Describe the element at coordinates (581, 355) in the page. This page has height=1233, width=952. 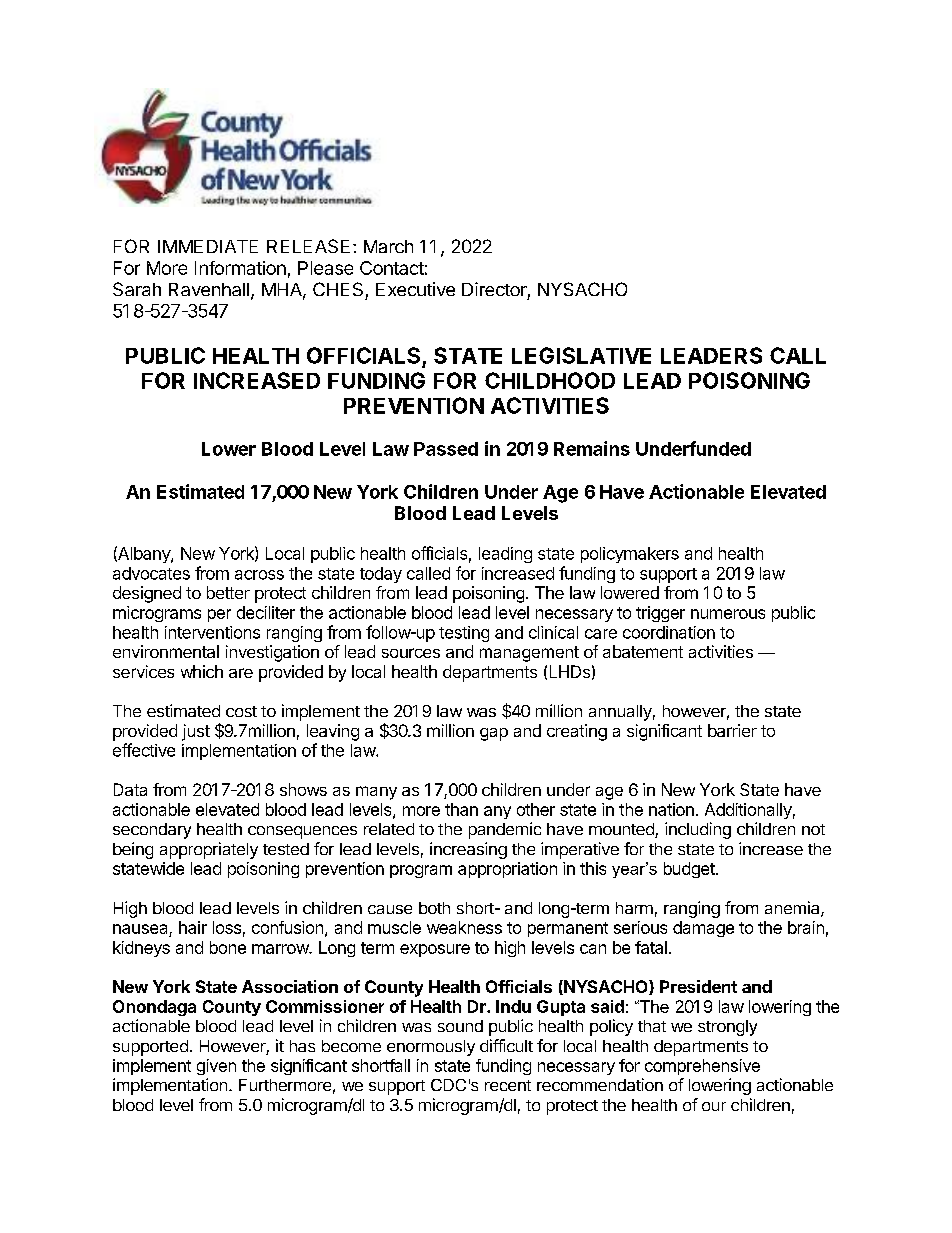
I see `LEGISLATIVE` at that location.
